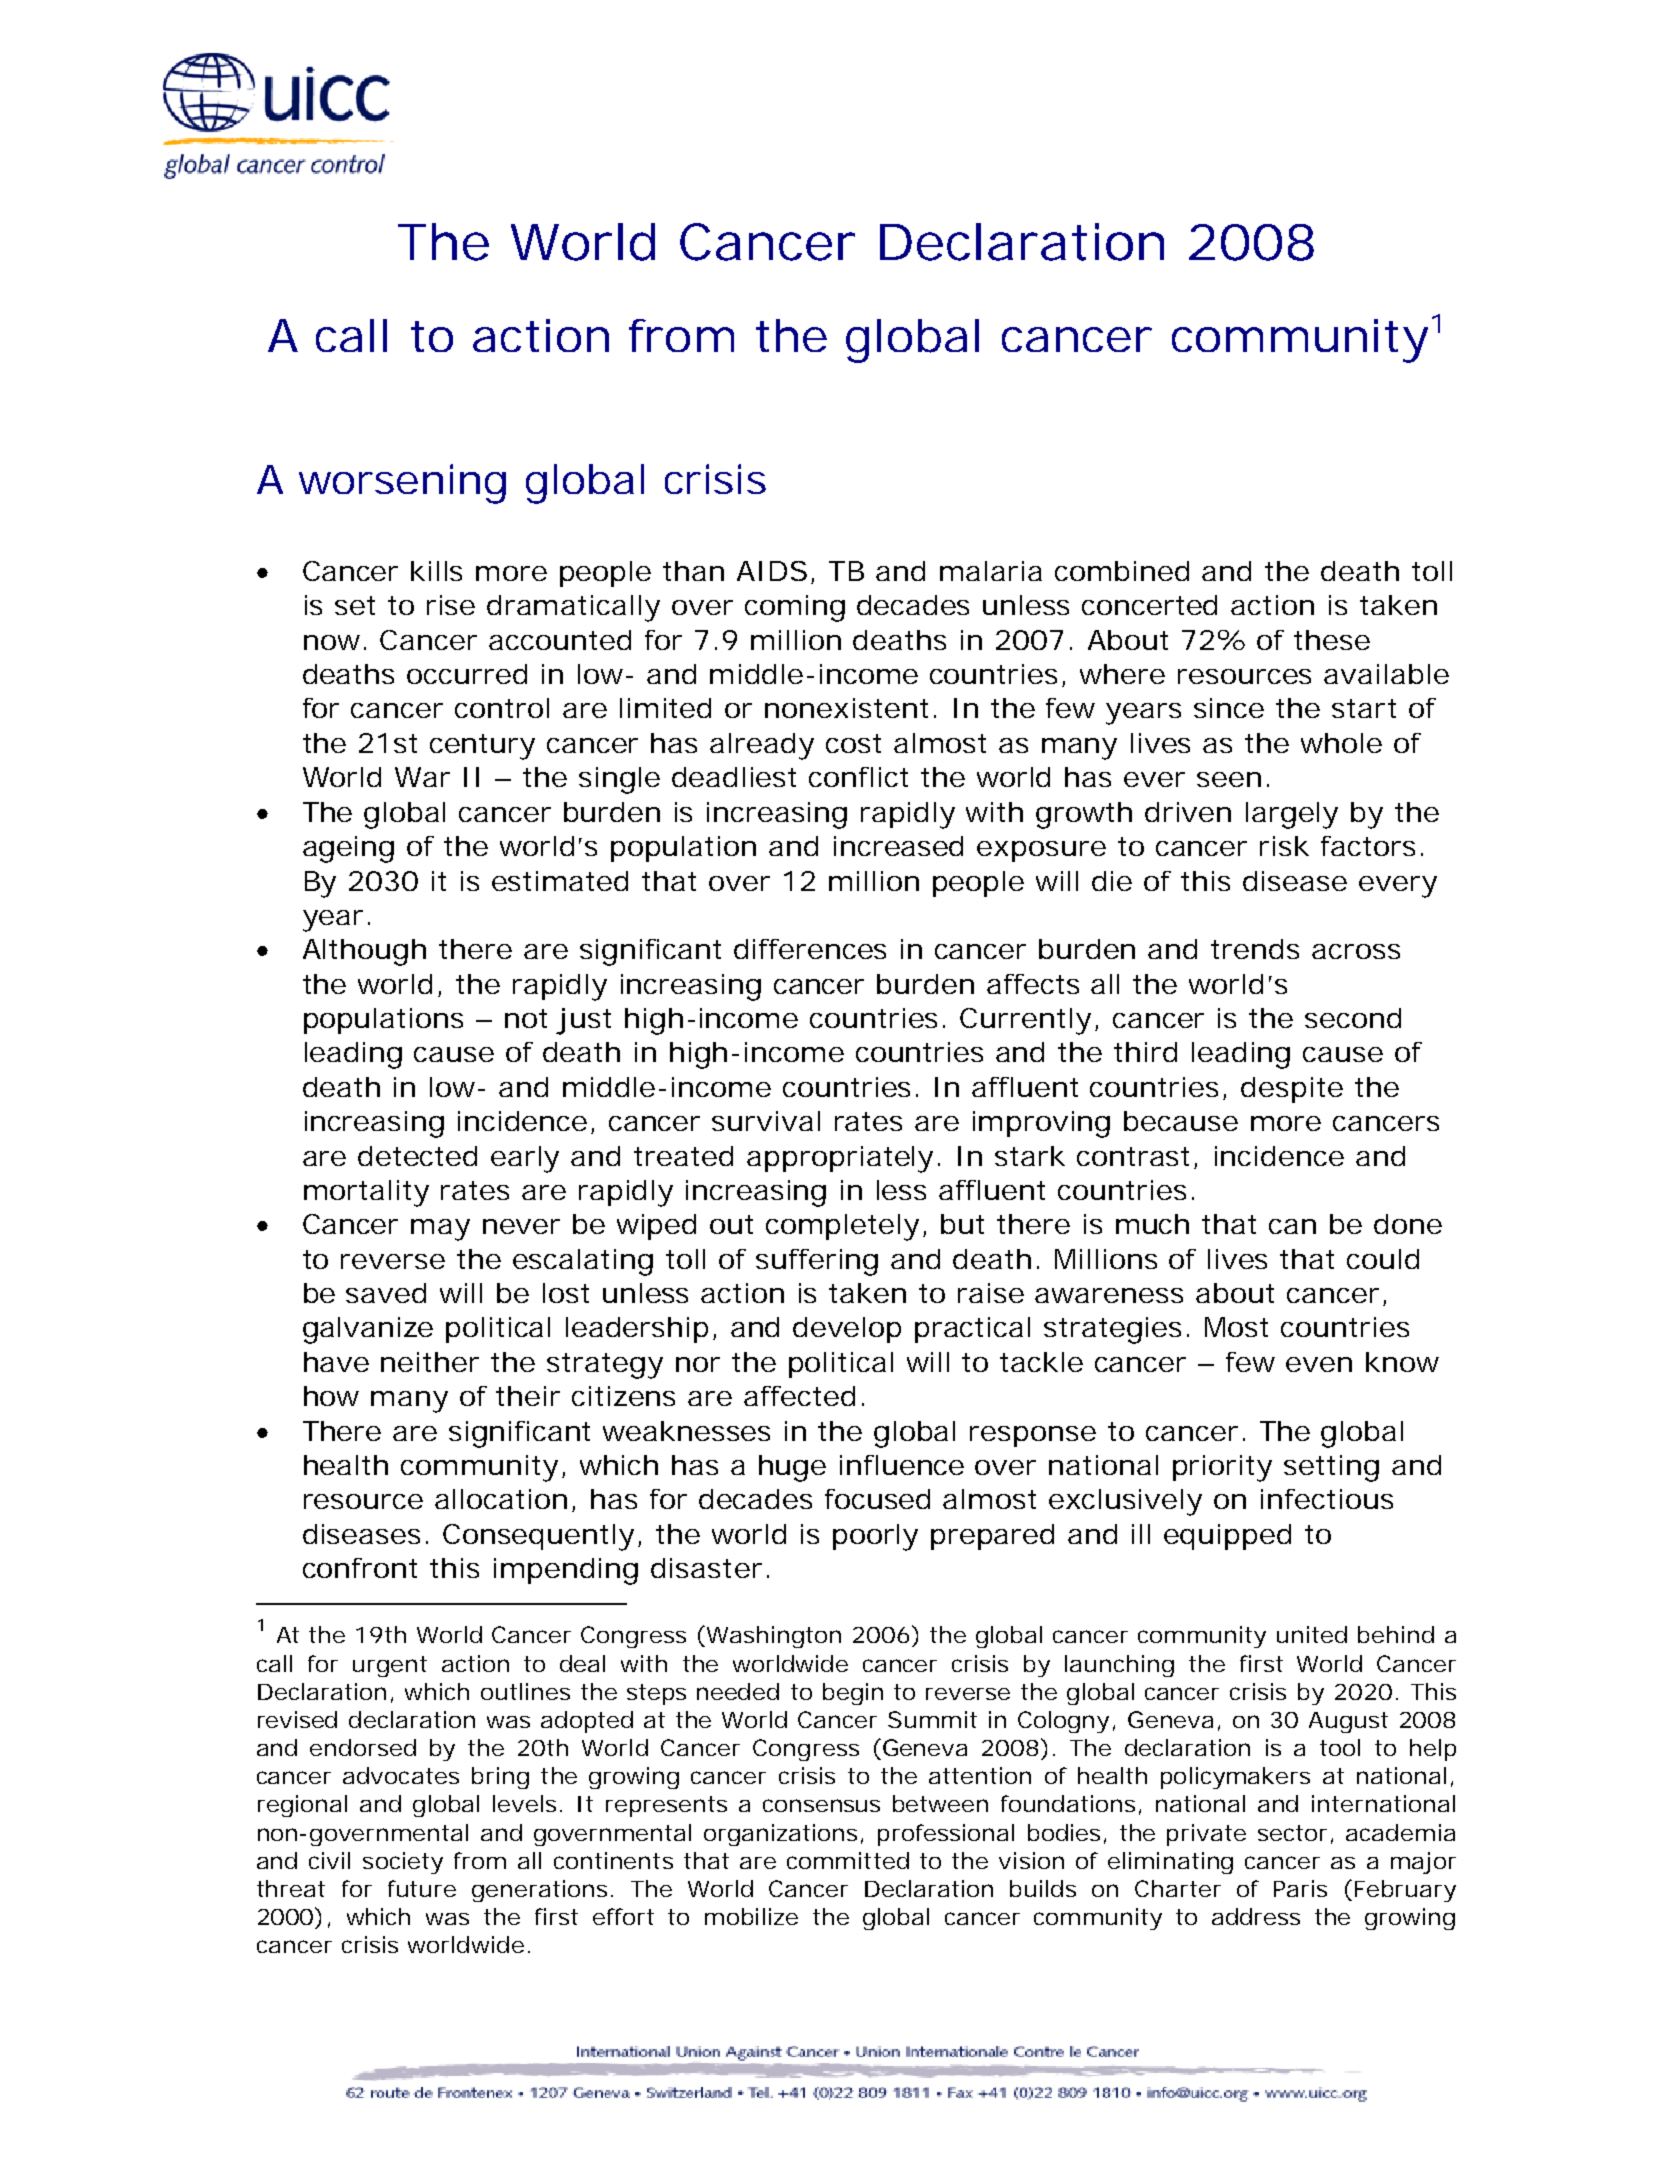  What do you see at coordinates (440, 1230) in the screenshot?
I see `may` at bounding box center [440, 1230].
